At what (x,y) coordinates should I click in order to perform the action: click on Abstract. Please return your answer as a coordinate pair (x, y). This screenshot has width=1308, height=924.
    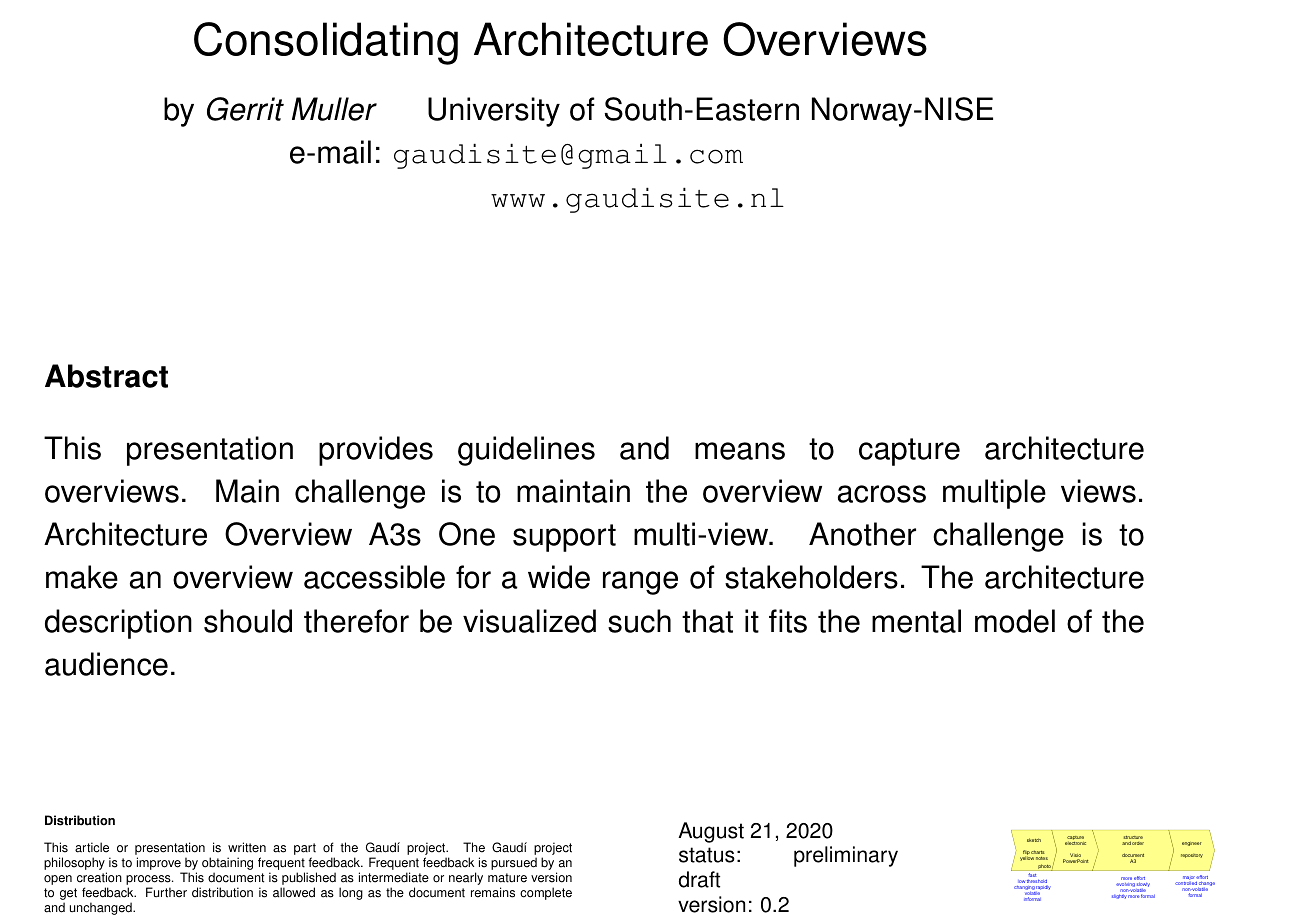
    Looking at the image, I should click on (106, 376).
